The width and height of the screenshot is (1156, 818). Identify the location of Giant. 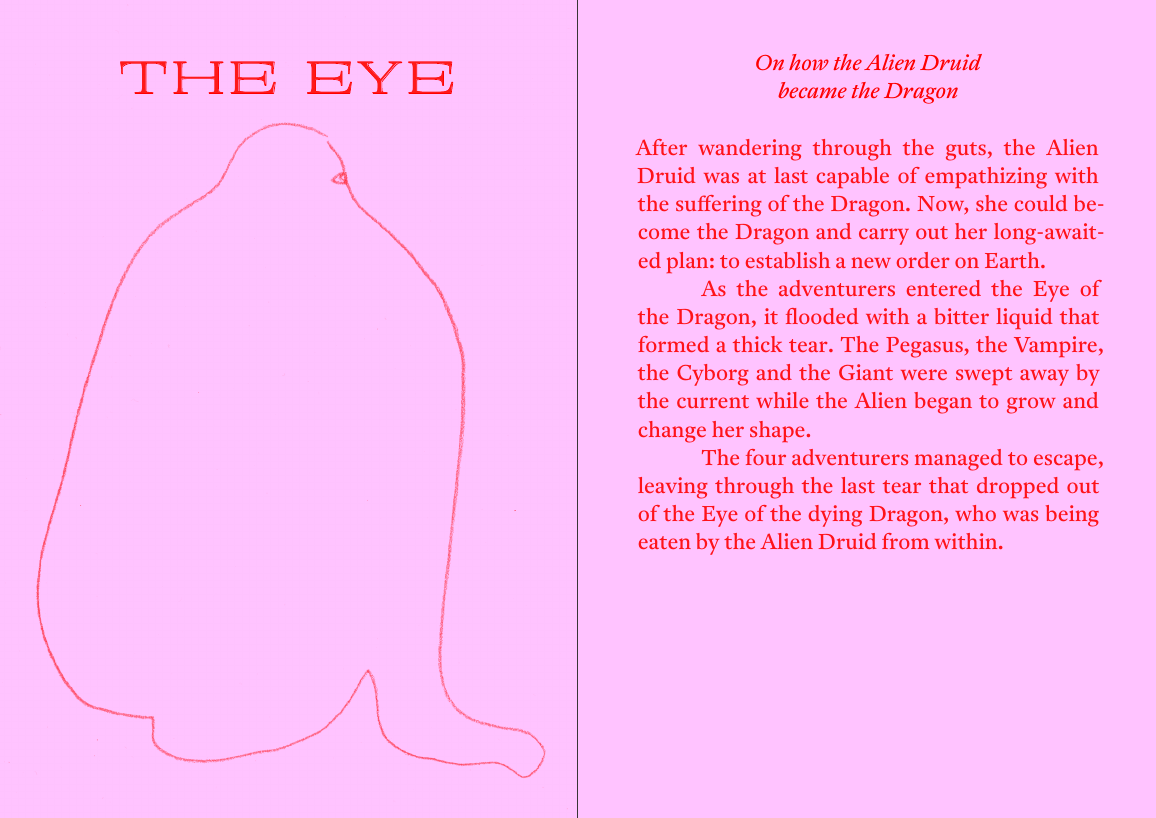
(866, 372).
